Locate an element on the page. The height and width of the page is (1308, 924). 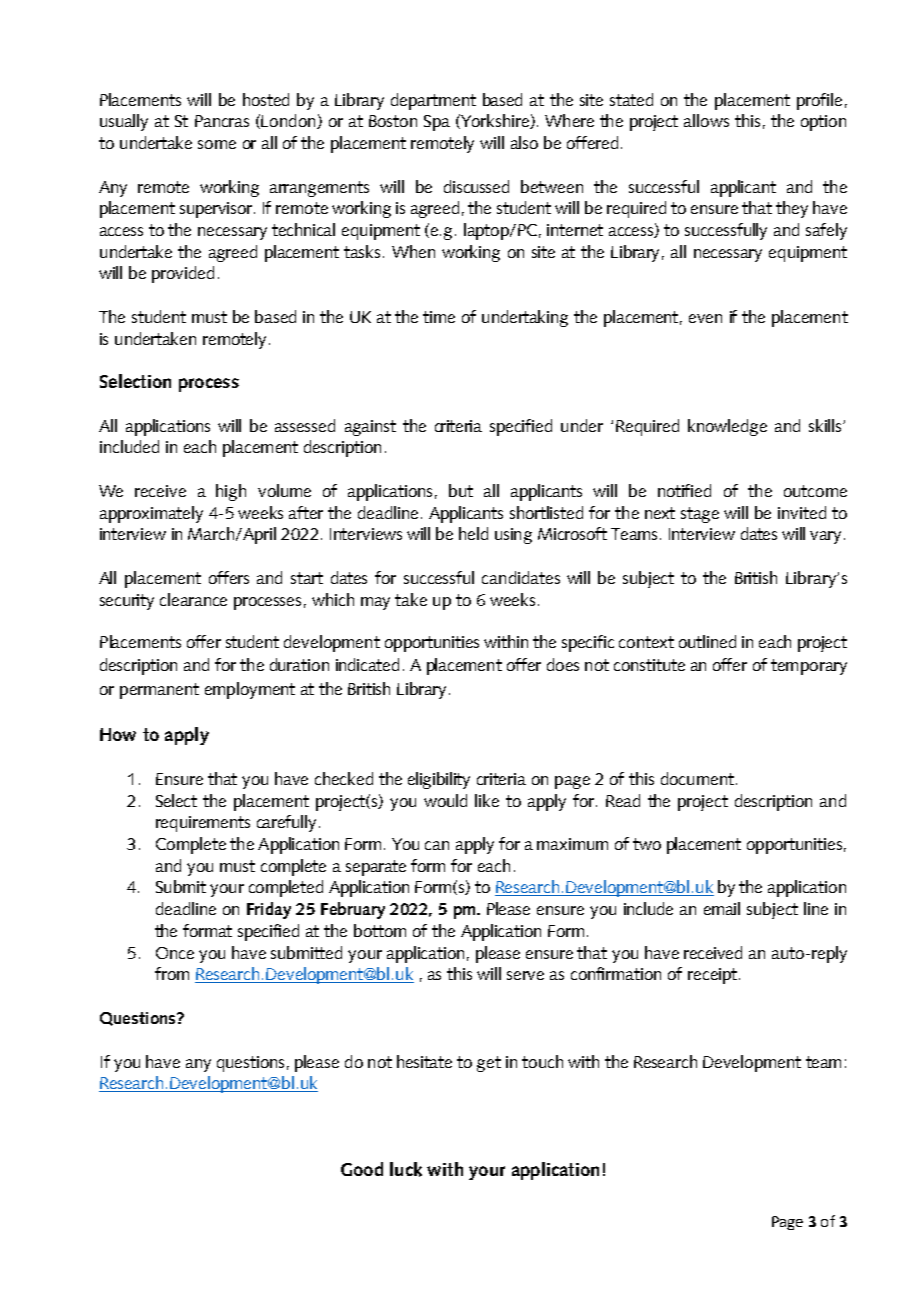
high is located at coordinates (231, 492).
